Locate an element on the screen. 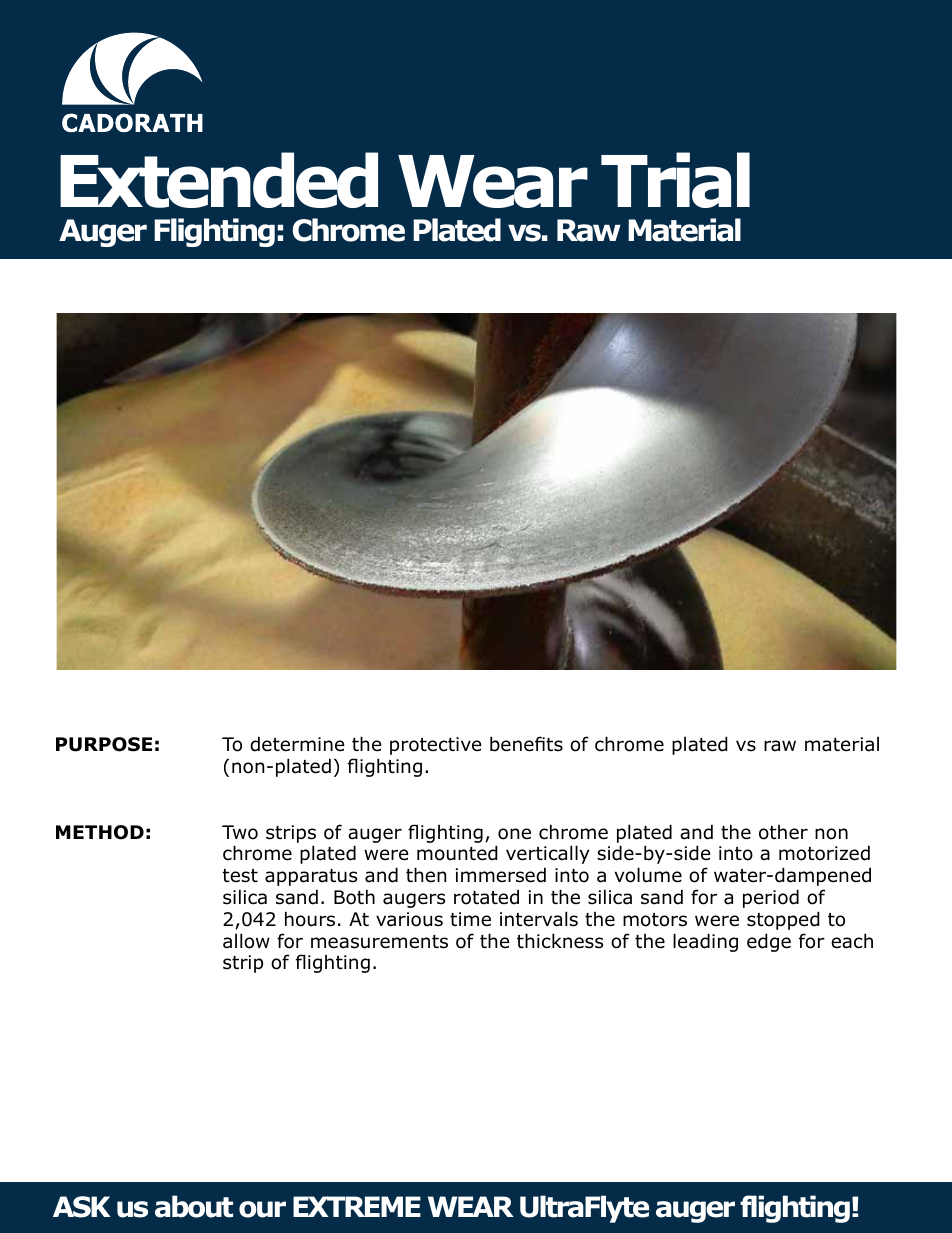  one is located at coordinates (514, 834).
